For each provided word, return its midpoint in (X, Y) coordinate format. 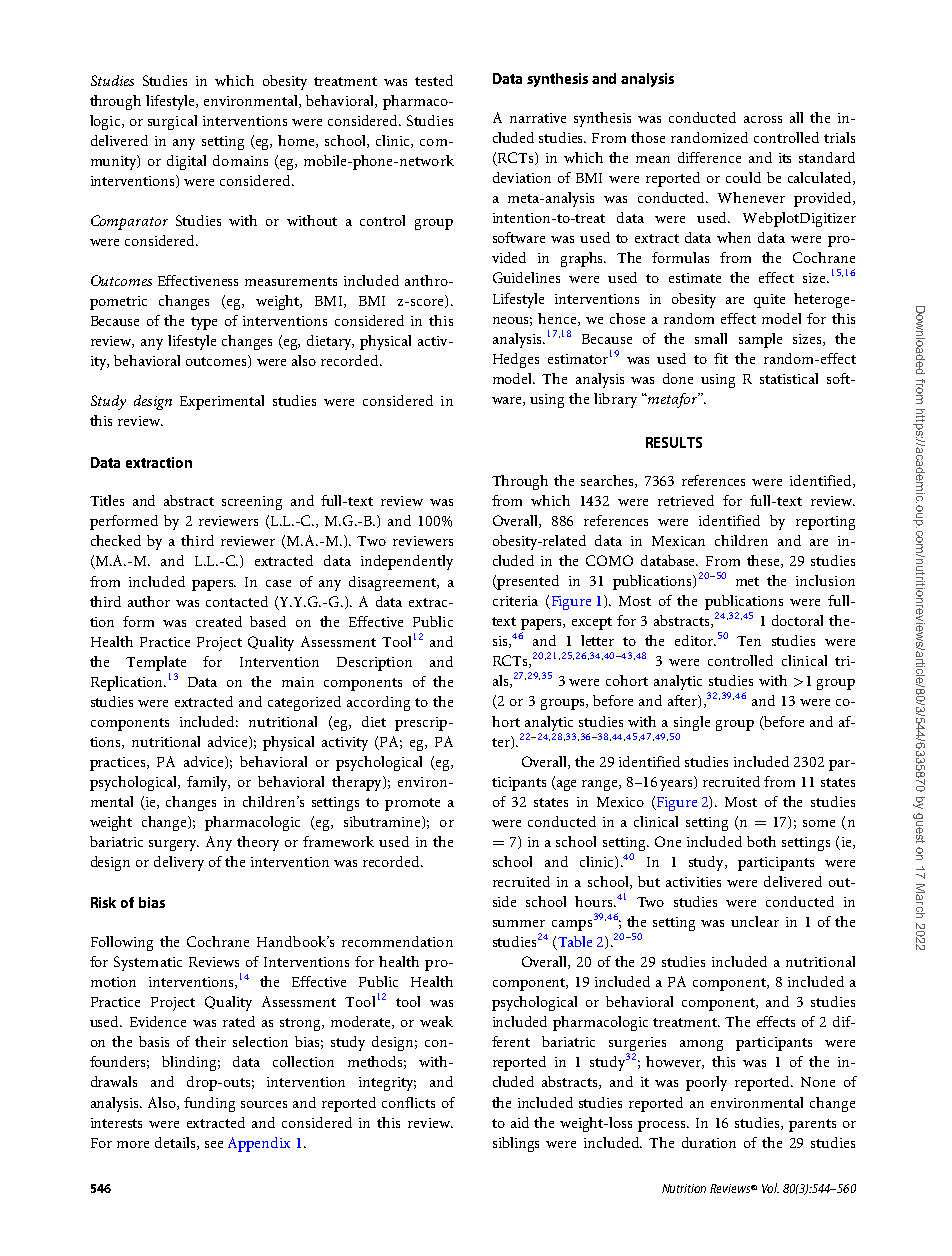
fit (721, 358)
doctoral (797, 620)
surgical (172, 122)
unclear (755, 921)
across (763, 119)
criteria (515, 601)
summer (519, 923)
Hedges (516, 360)
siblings (516, 1144)
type (204, 323)
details (176, 1143)
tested (434, 80)
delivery (179, 863)
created (219, 621)
